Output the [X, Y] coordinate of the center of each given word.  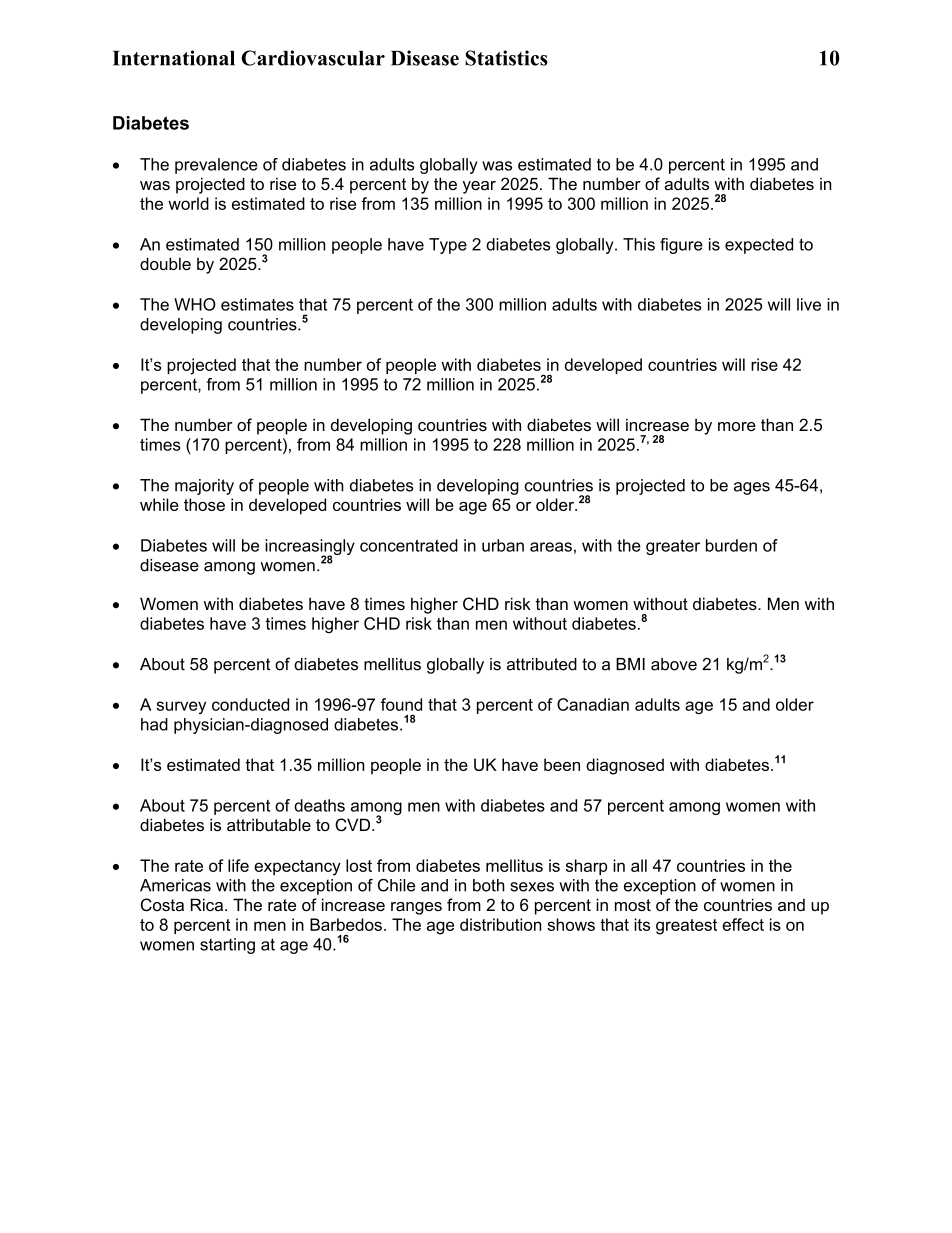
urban [503, 545]
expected [759, 246]
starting [227, 946]
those [204, 504]
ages [752, 488]
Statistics [506, 58]
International [174, 58]
